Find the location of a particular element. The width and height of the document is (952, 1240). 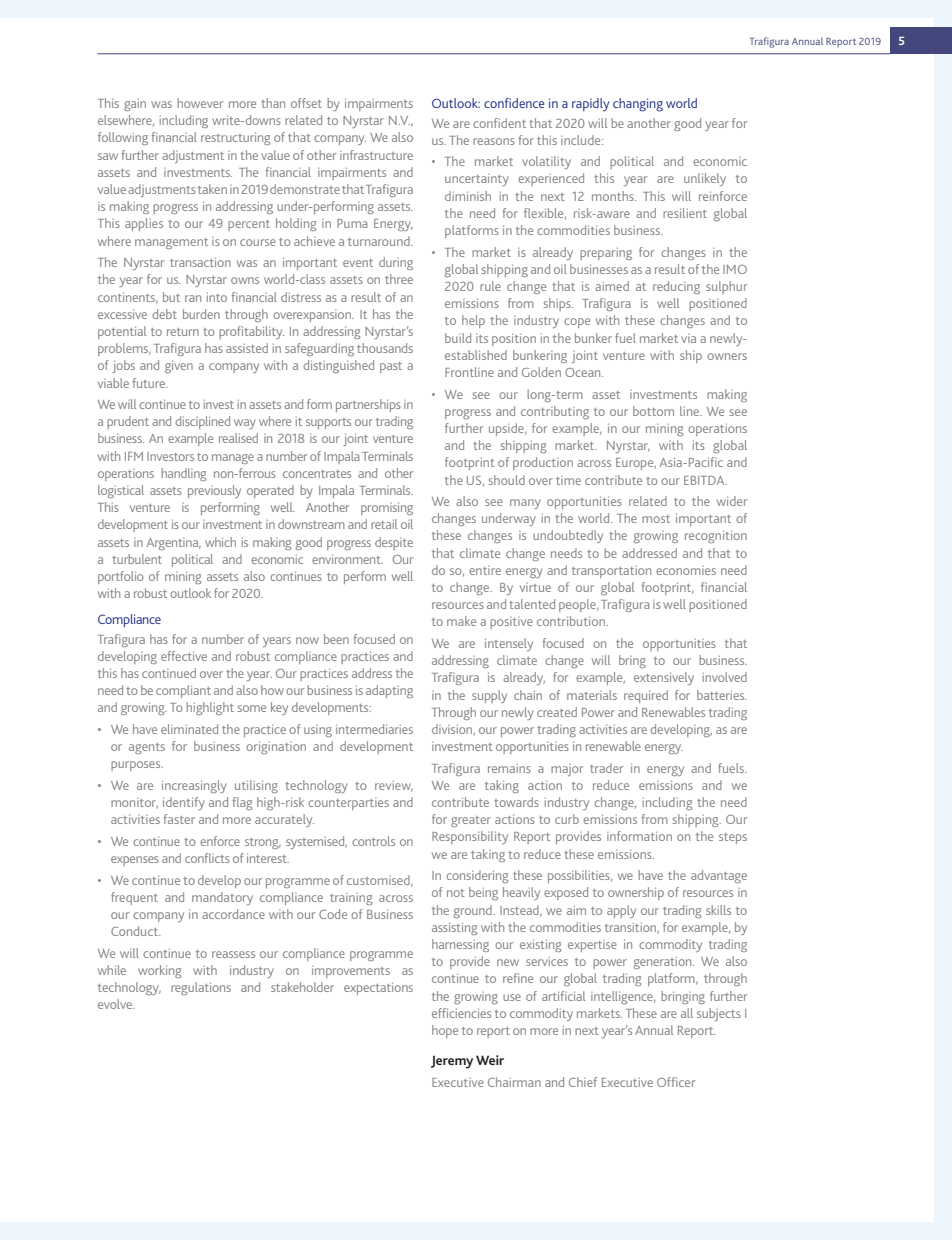

however is located at coordinates (200, 103).
